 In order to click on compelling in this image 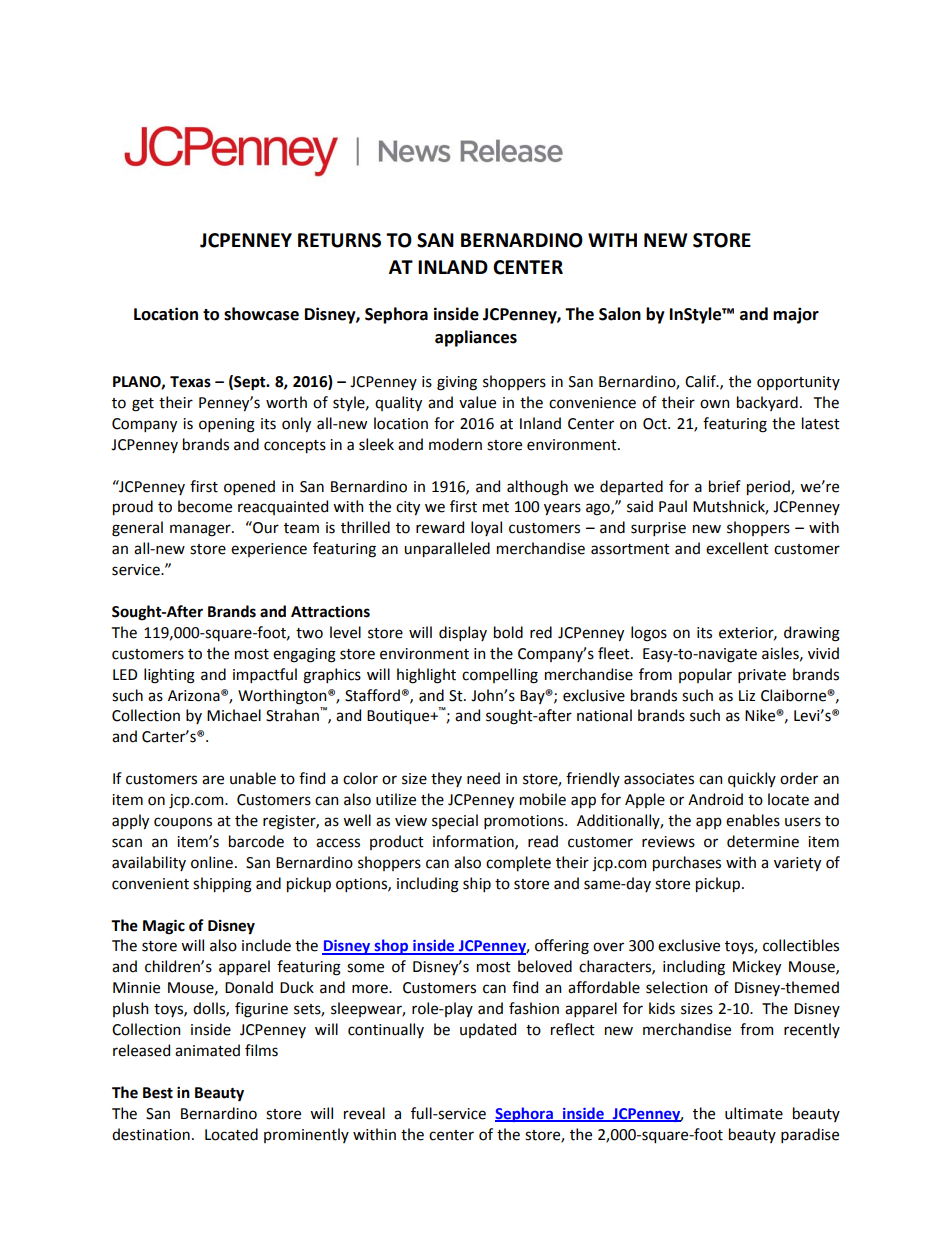, I will do `click(500, 676)`.
